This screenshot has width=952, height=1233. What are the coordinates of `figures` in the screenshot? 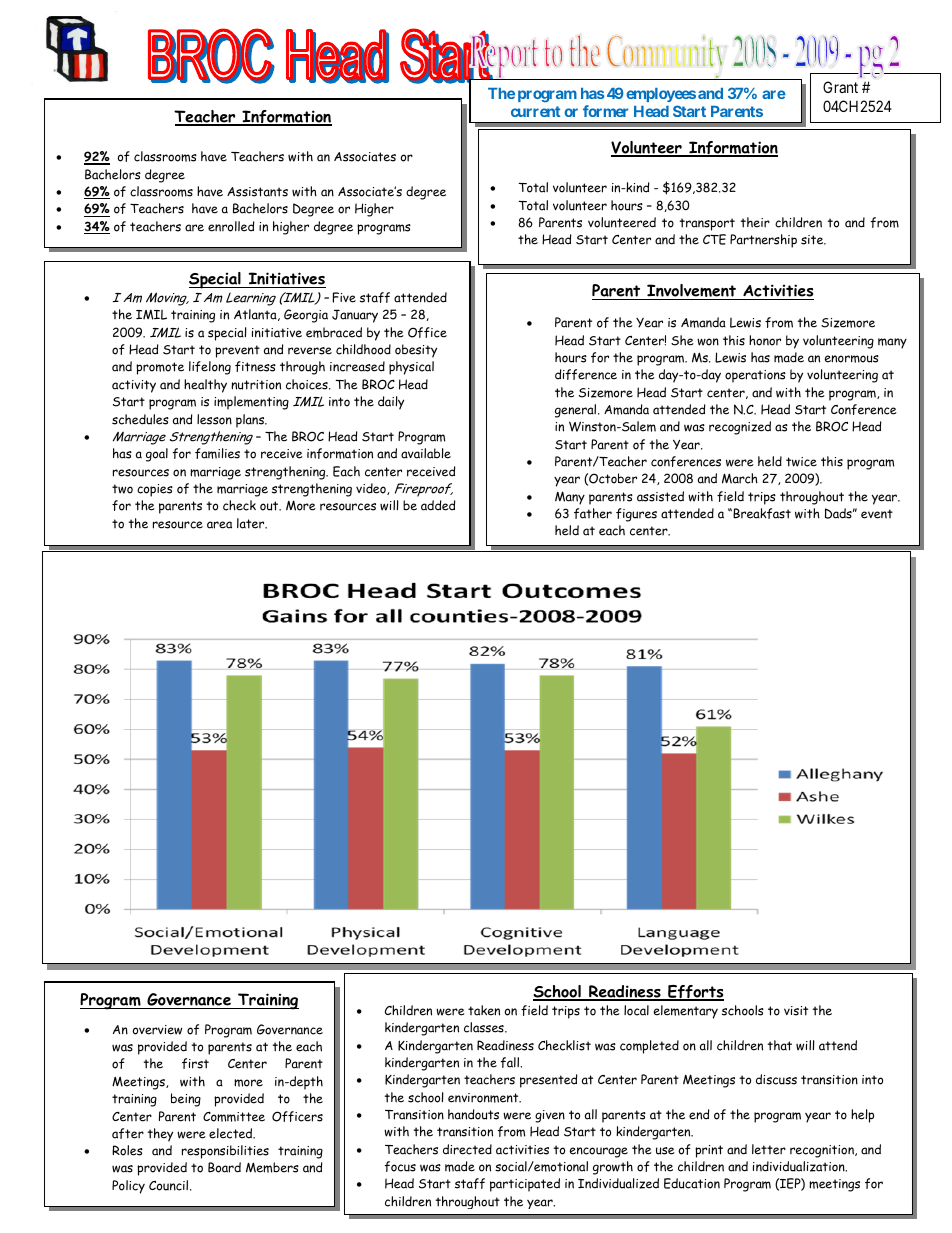 It's located at (636, 515).
